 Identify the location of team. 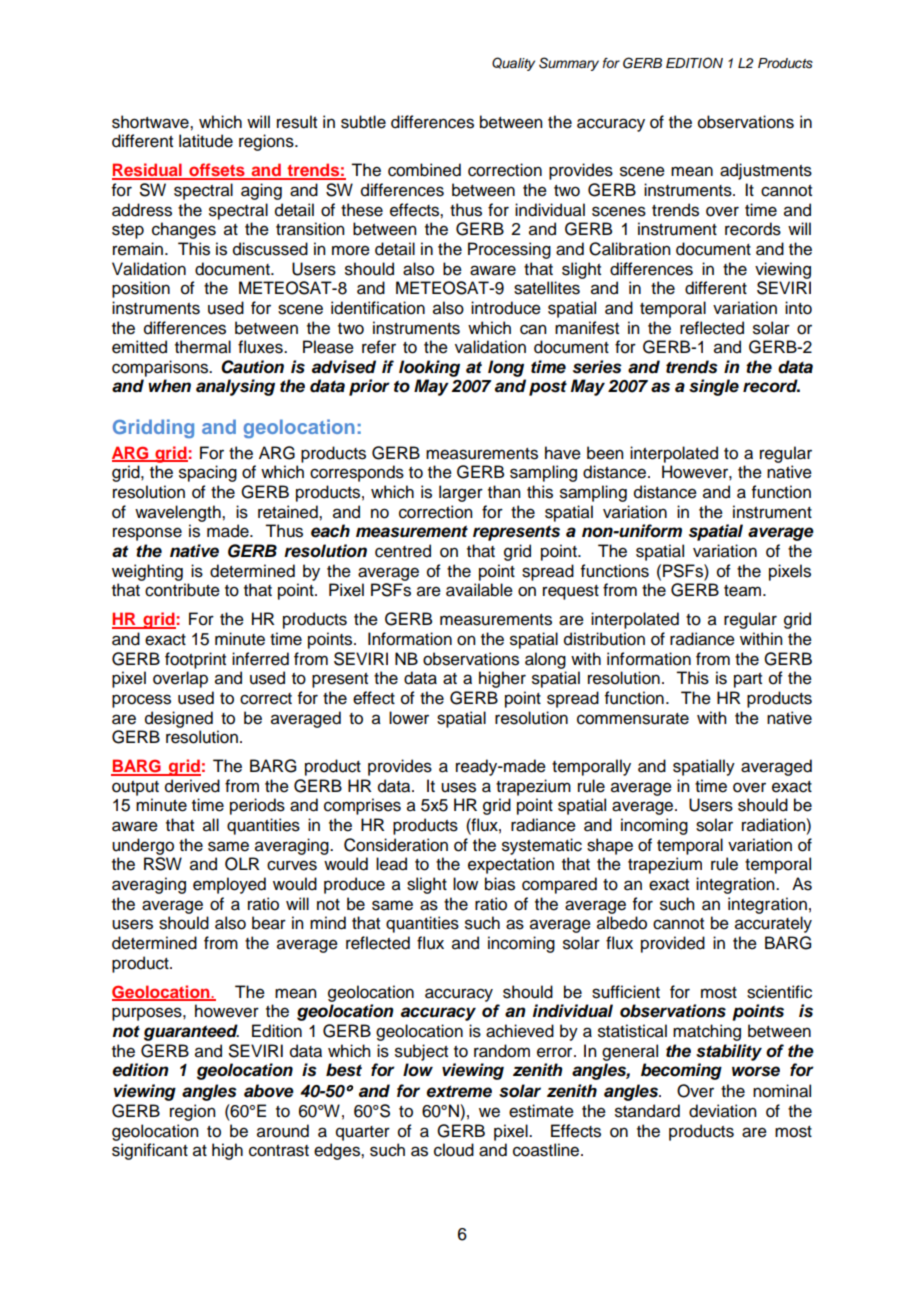
(742, 591).
